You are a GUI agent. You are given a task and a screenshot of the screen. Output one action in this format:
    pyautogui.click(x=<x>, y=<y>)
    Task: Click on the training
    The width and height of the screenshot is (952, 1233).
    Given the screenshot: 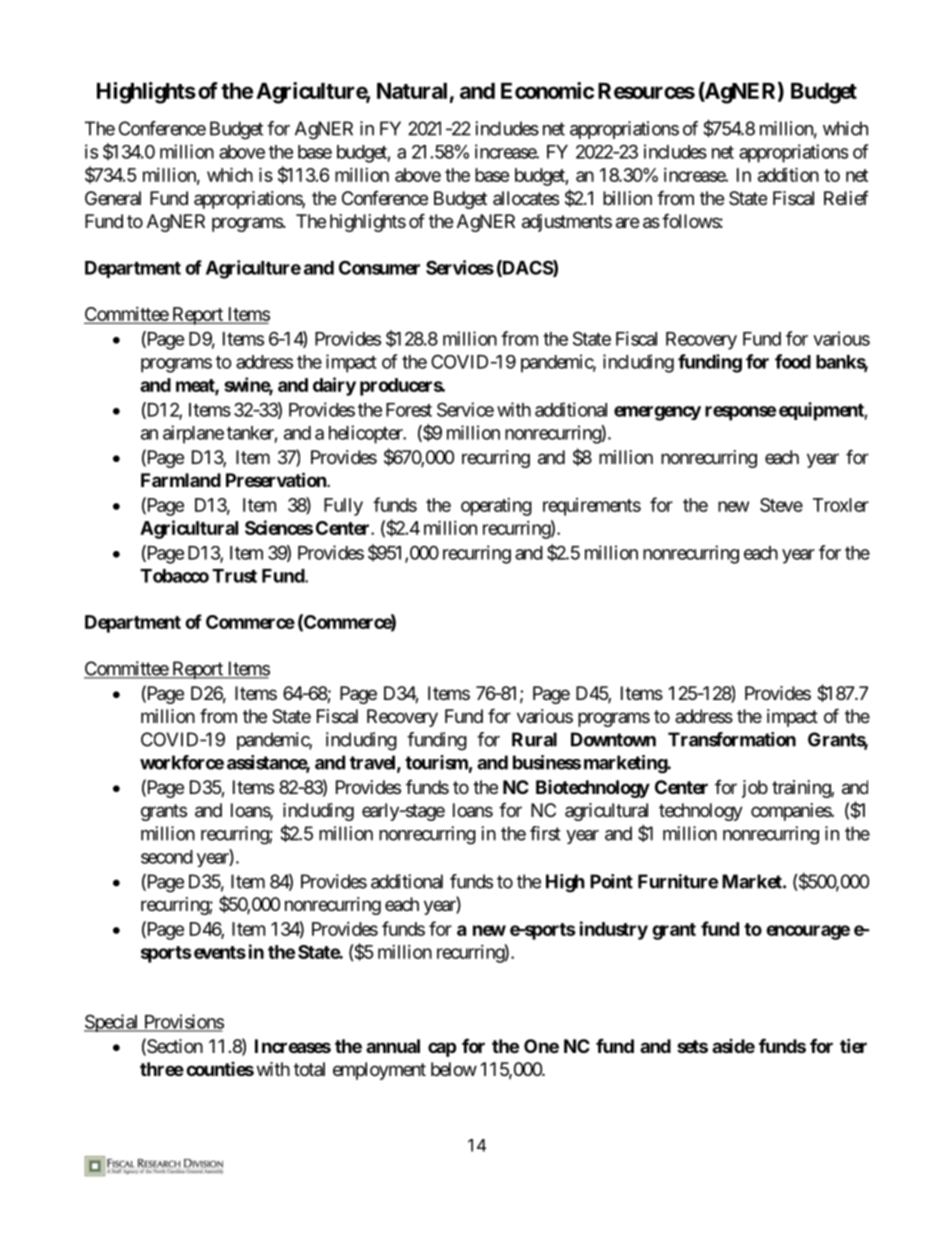 What is the action you would take?
    pyautogui.click(x=802, y=789)
